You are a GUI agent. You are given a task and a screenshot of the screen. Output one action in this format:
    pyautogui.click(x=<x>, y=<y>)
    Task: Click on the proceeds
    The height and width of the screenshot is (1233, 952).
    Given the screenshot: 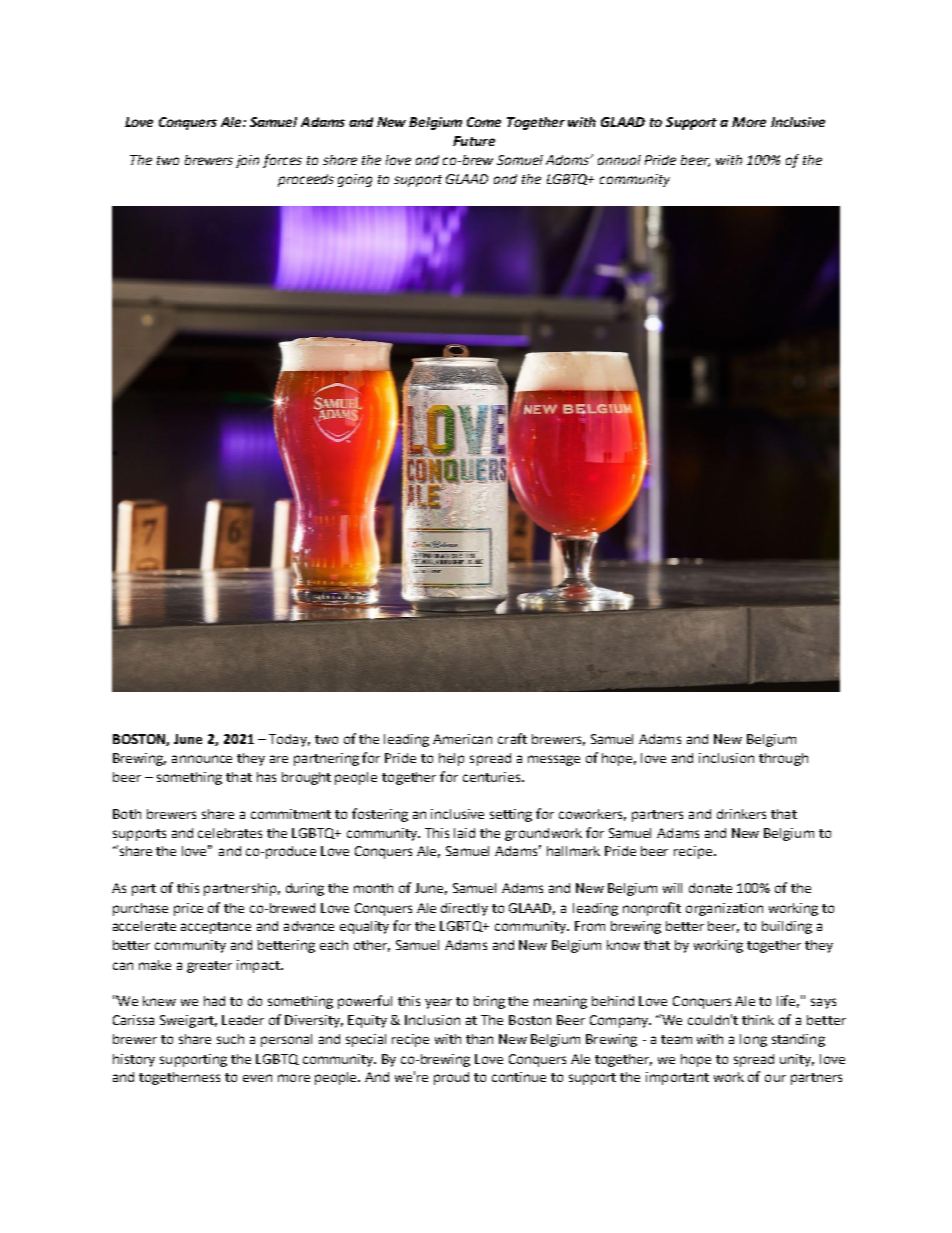 What is the action you would take?
    pyautogui.click(x=306, y=180)
